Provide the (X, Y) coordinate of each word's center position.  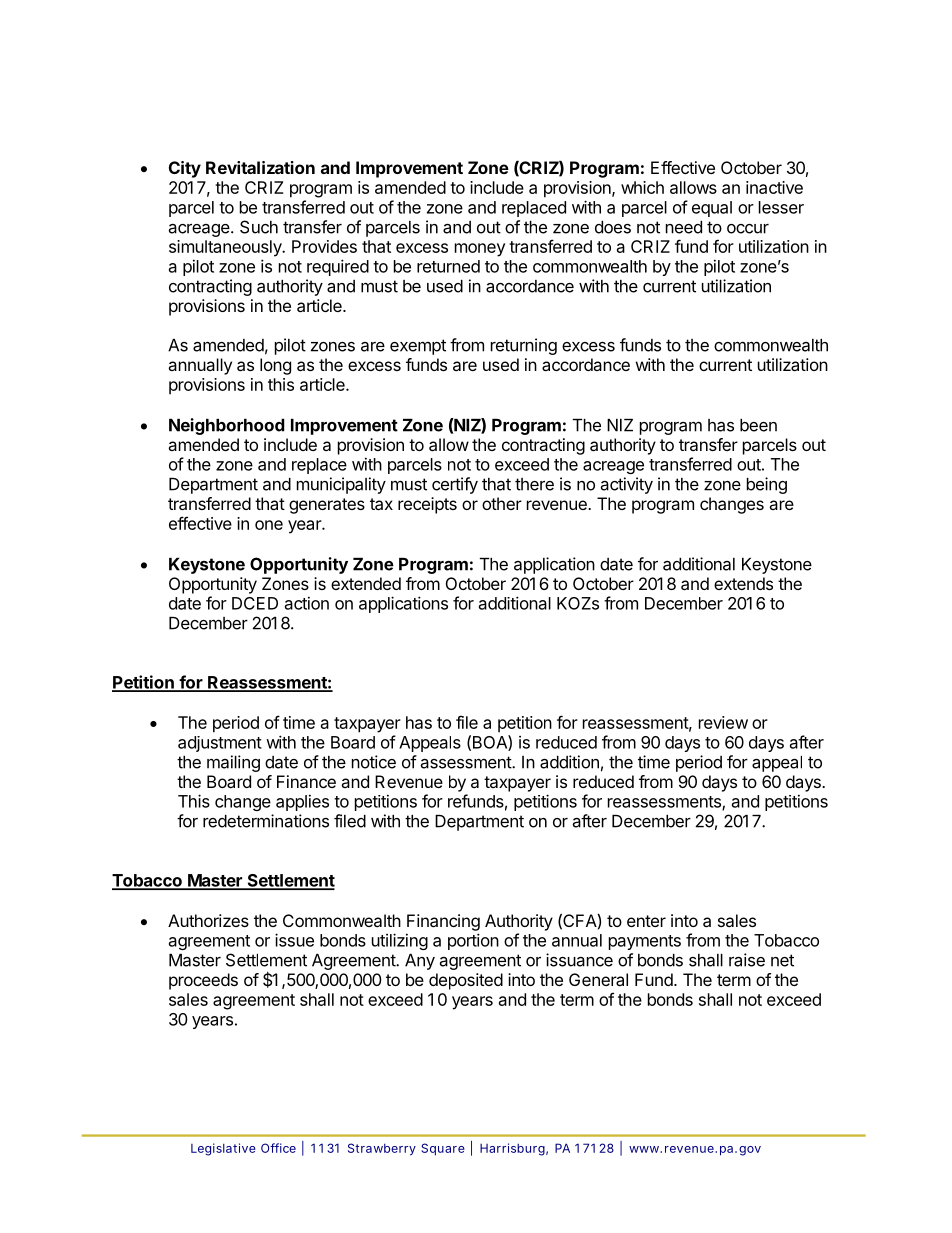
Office (278, 1148)
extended (366, 583)
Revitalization (260, 167)
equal (712, 209)
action (307, 603)
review (723, 722)
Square (443, 1149)
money (480, 250)
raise (747, 960)
